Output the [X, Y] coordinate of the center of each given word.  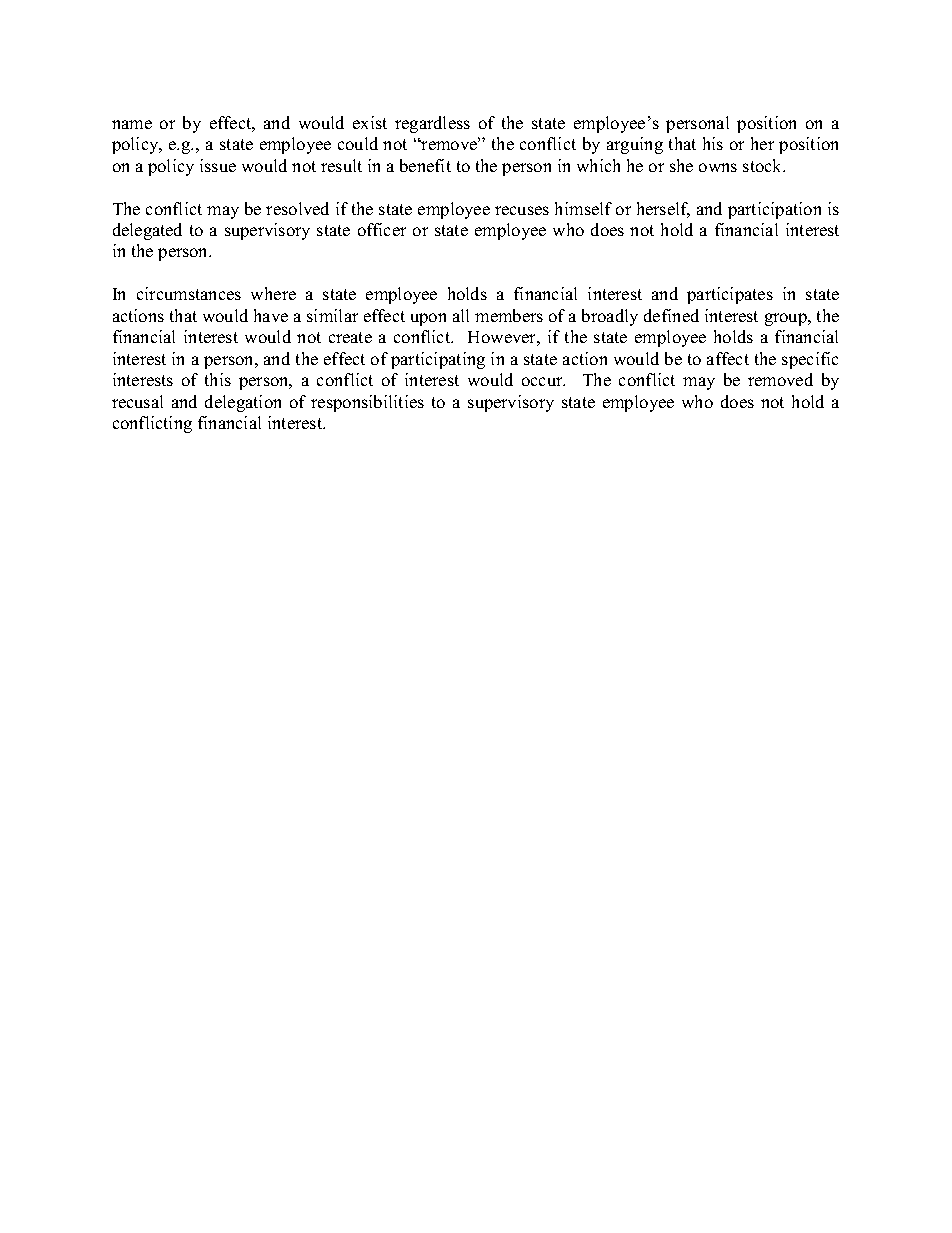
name [132, 124]
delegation [243, 403]
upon [428, 319]
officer [382, 229]
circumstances [189, 293]
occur [543, 381]
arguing [635, 145]
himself [583, 208]
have [271, 315]
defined [671, 315]
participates [730, 295]
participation [774, 210]
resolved [297, 208]
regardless [432, 124]
